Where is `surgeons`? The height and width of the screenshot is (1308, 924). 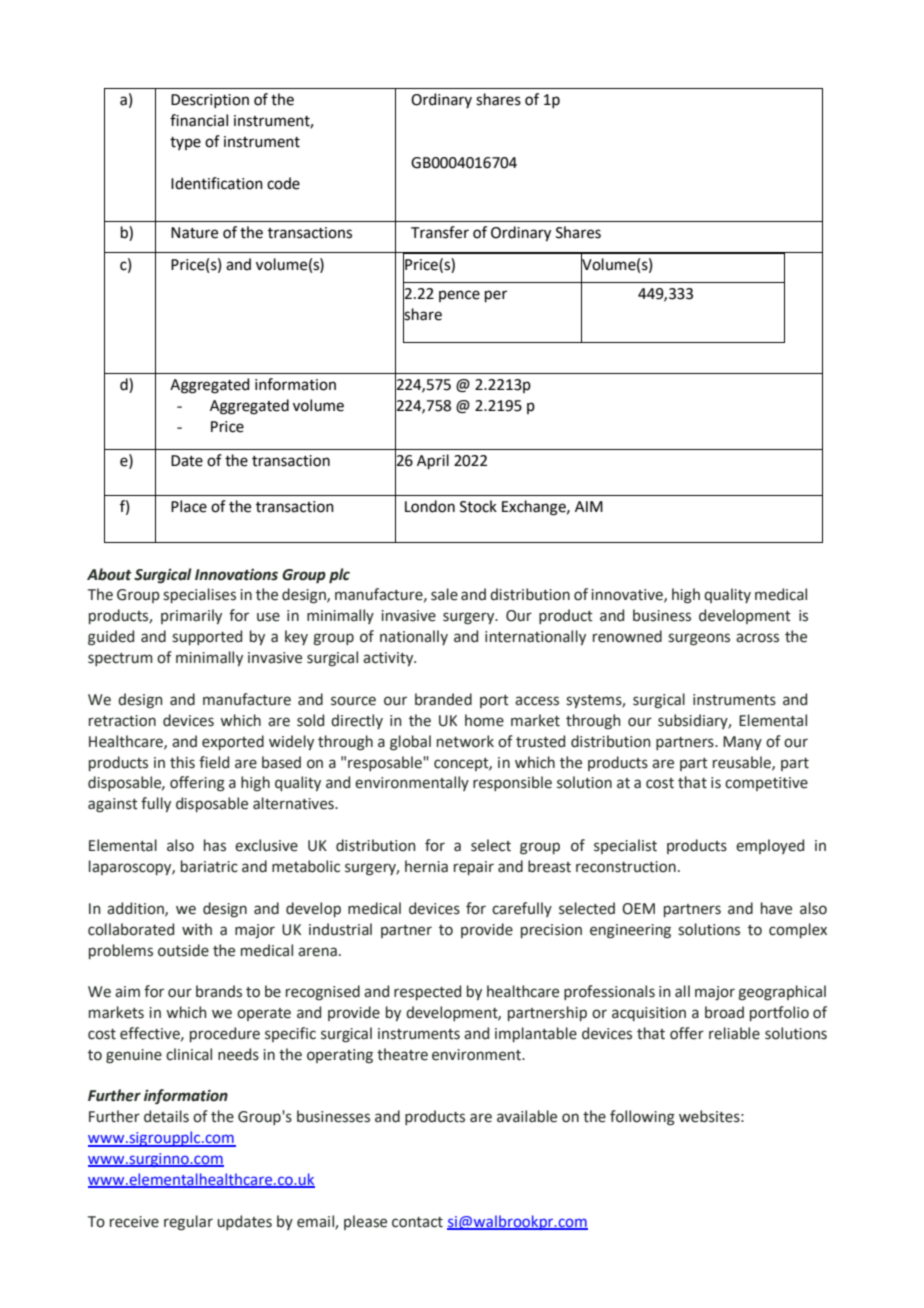
surgeons is located at coordinates (699, 639).
